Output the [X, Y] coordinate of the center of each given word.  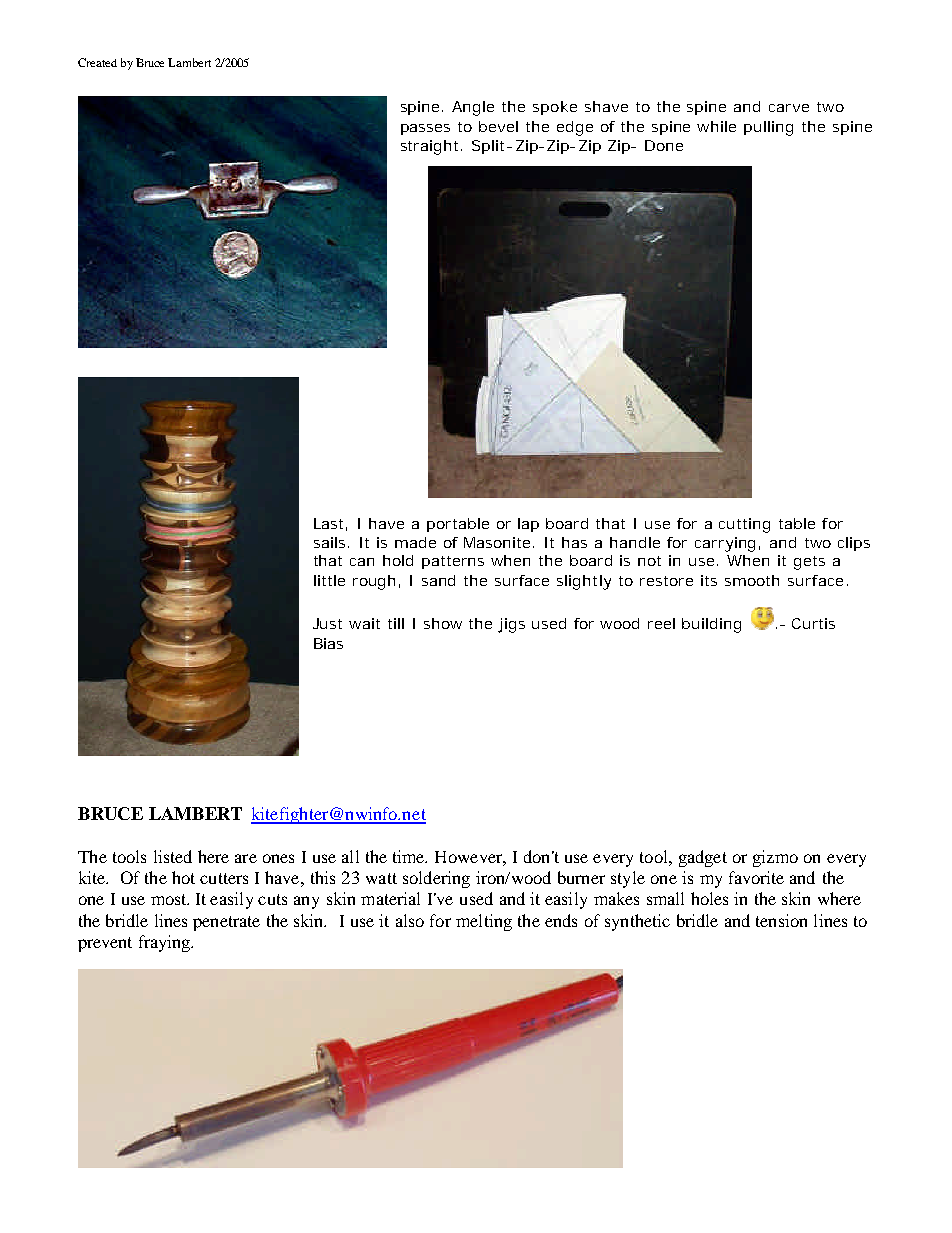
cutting [744, 525]
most [170, 899]
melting [484, 922]
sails [329, 542]
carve [789, 108]
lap [528, 525]
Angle [473, 108]
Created [97, 62]
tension [781, 920]
